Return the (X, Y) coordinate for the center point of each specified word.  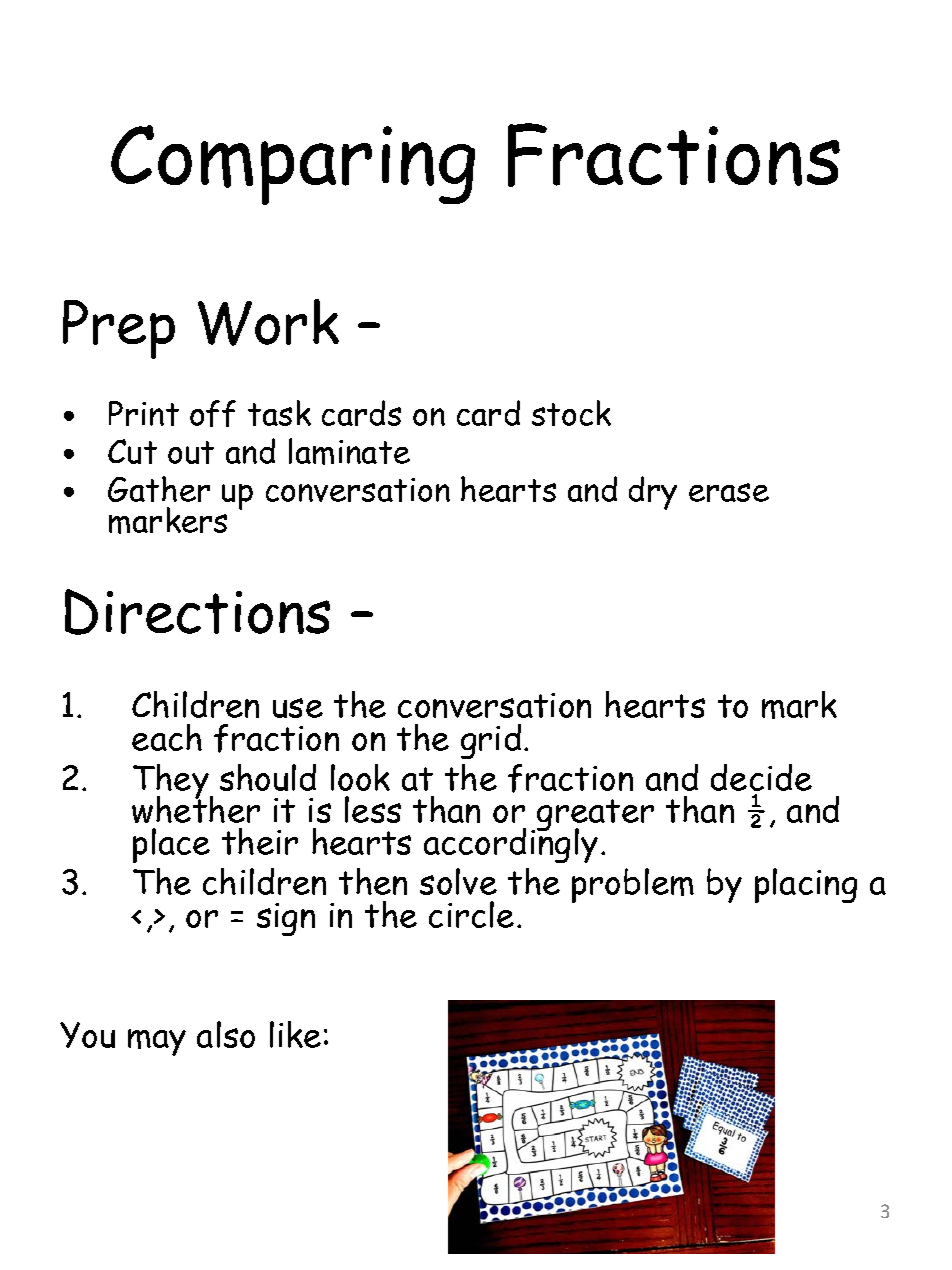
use (298, 708)
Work (268, 322)
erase (729, 492)
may (157, 1042)
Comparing (293, 165)
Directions (197, 612)
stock (571, 413)
